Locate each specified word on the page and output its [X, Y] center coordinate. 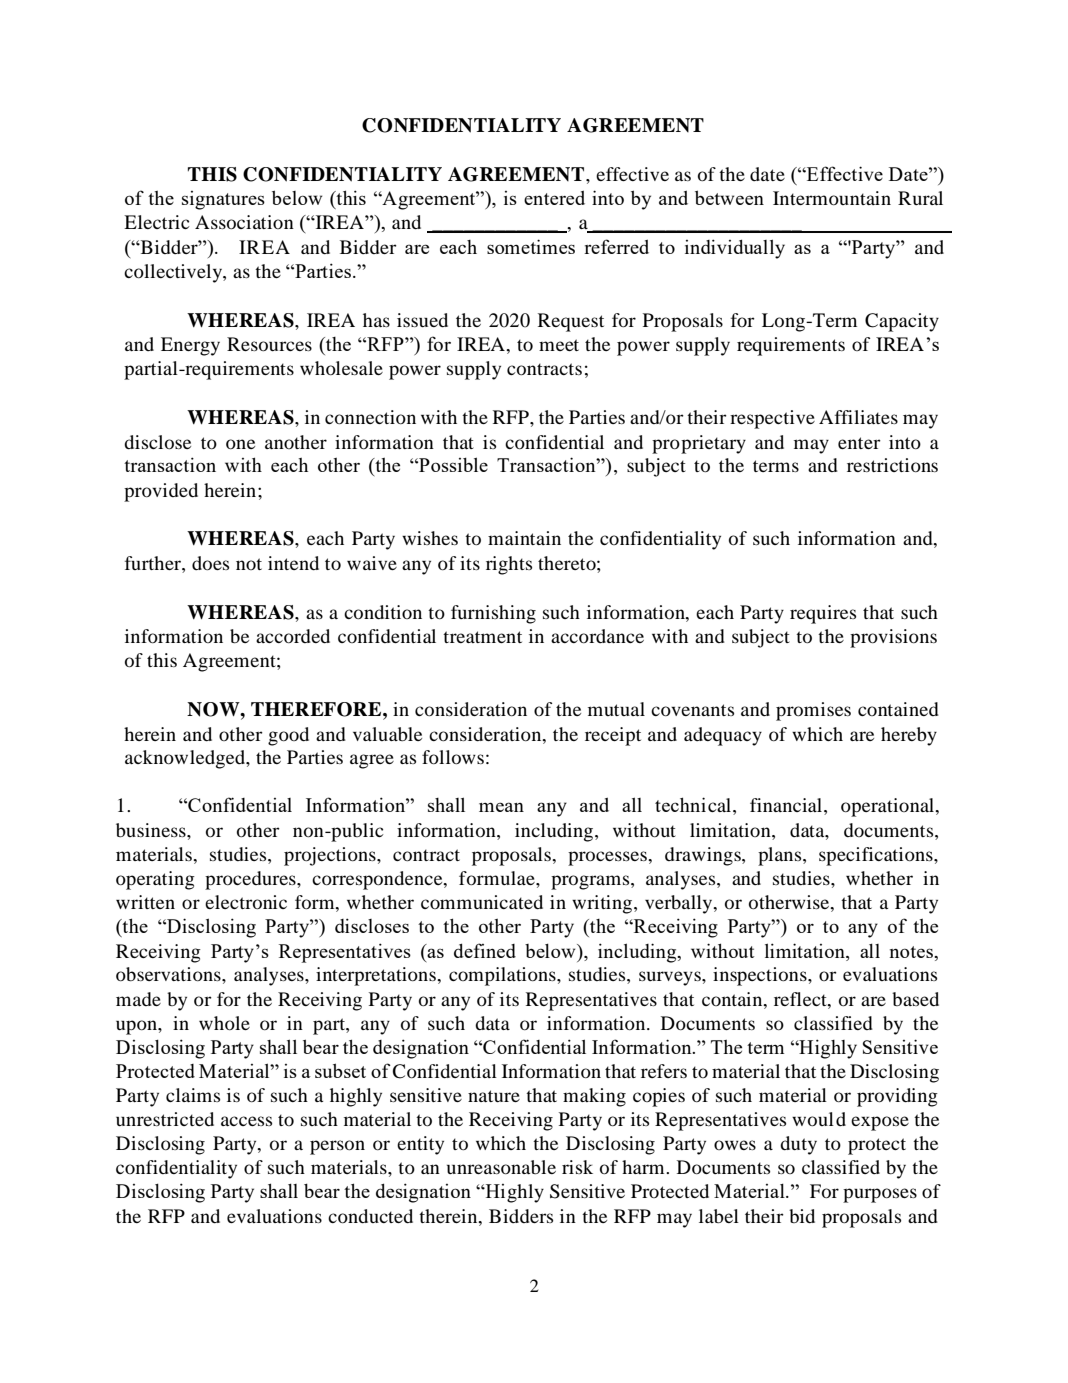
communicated [482, 902]
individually [735, 249]
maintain [524, 538]
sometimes [531, 246]
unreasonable [501, 1167]
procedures [251, 880]
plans [781, 856]
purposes [880, 1195]
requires [823, 614]
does [210, 563]
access [246, 1121]
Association [244, 222]
